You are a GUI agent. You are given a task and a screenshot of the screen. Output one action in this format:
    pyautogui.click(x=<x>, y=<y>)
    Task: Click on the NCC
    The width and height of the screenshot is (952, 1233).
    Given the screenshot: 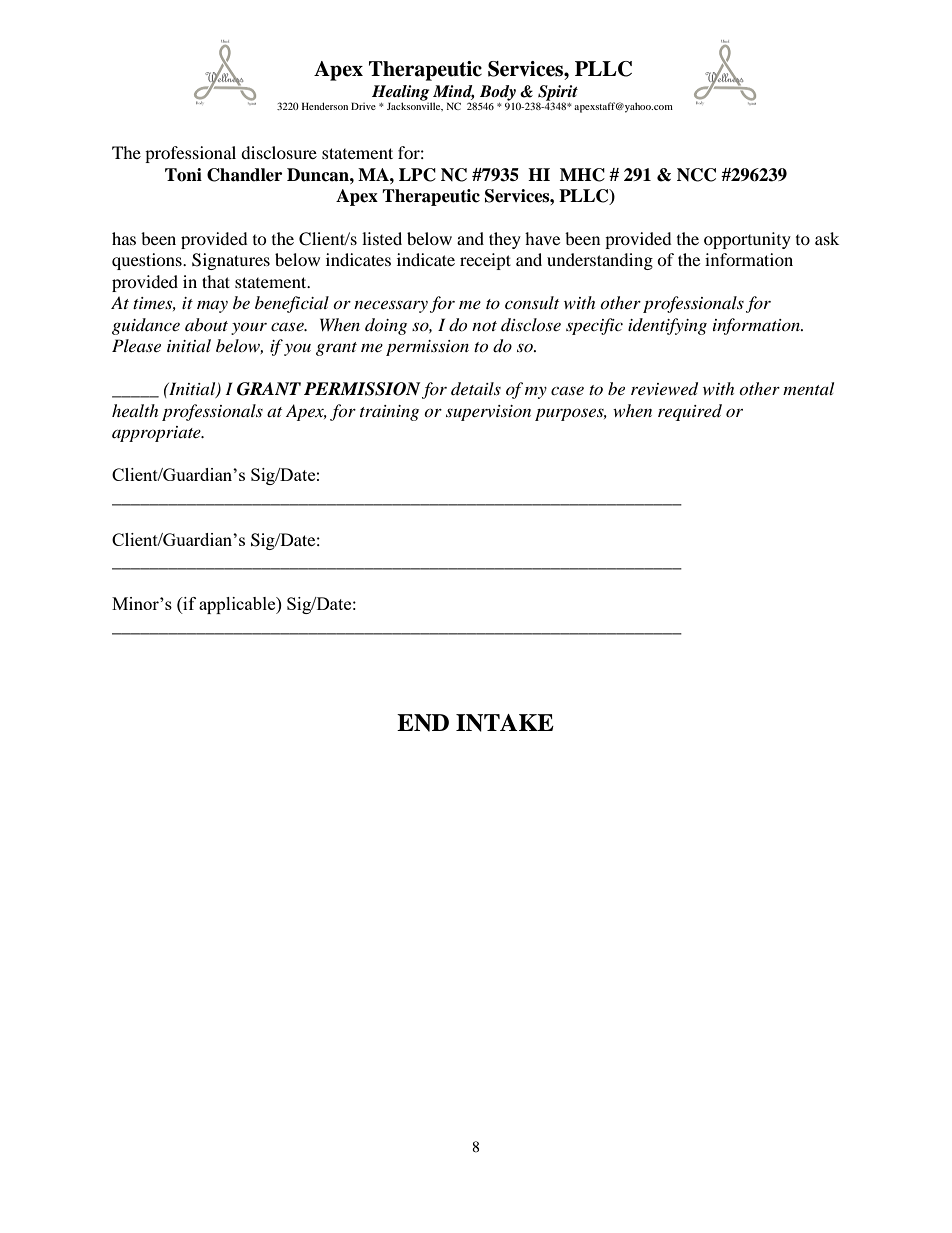 What is the action you would take?
    pyautogui.click(x=696, y=175)
